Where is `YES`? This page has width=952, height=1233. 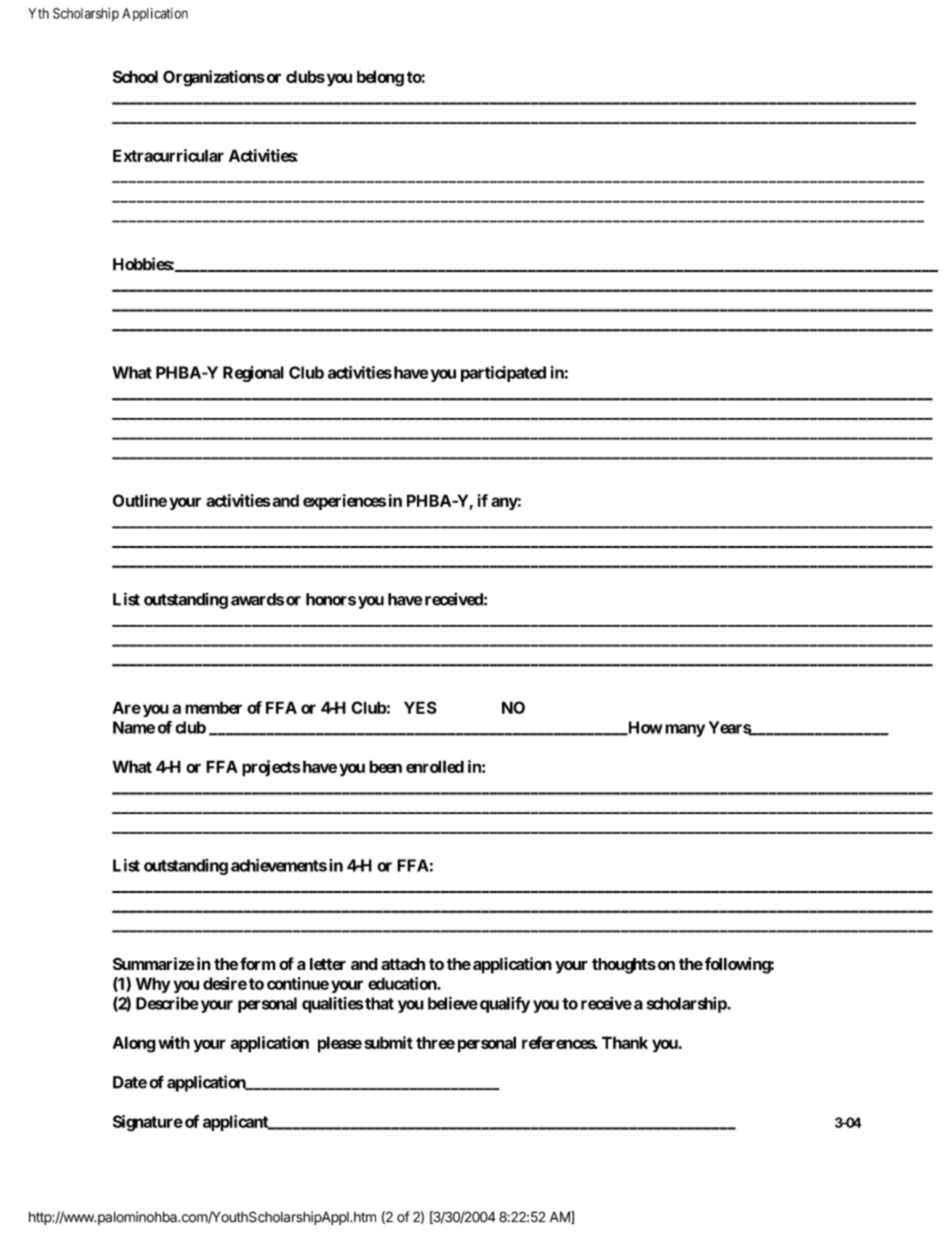 YES is located at coordinates (420, 707).
